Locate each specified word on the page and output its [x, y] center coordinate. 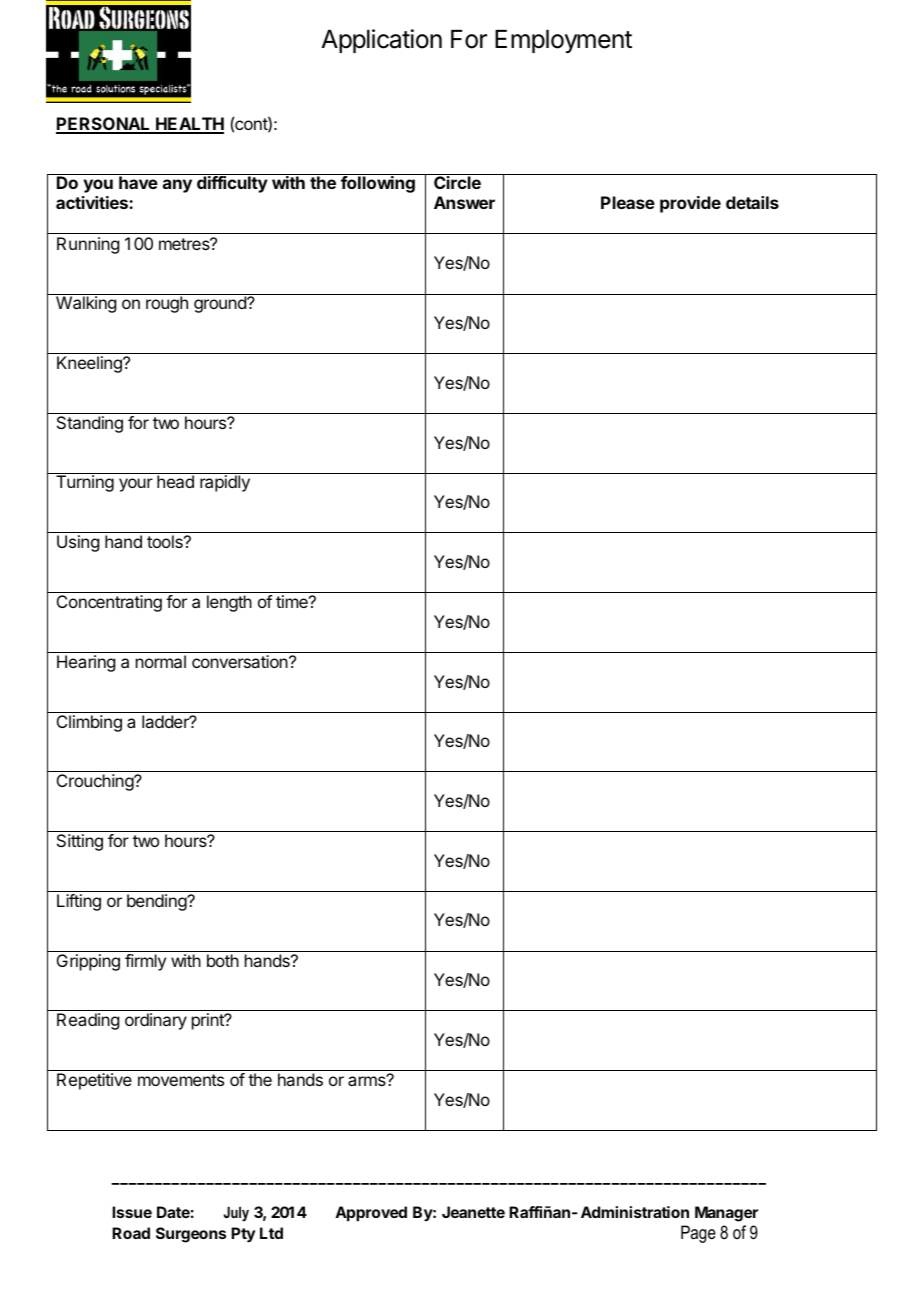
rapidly [225, 483]
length [229, 603]
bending [157, 902]
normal [161, 661]
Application [382, 41]
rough [167, 304]
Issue [132, 1212]
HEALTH [189, 125]
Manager [726, 1214]
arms [368, 1080]
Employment [563, 41]
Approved [371, 1214]
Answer [464, 202]
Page [698, 1234]
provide [690, 204]
